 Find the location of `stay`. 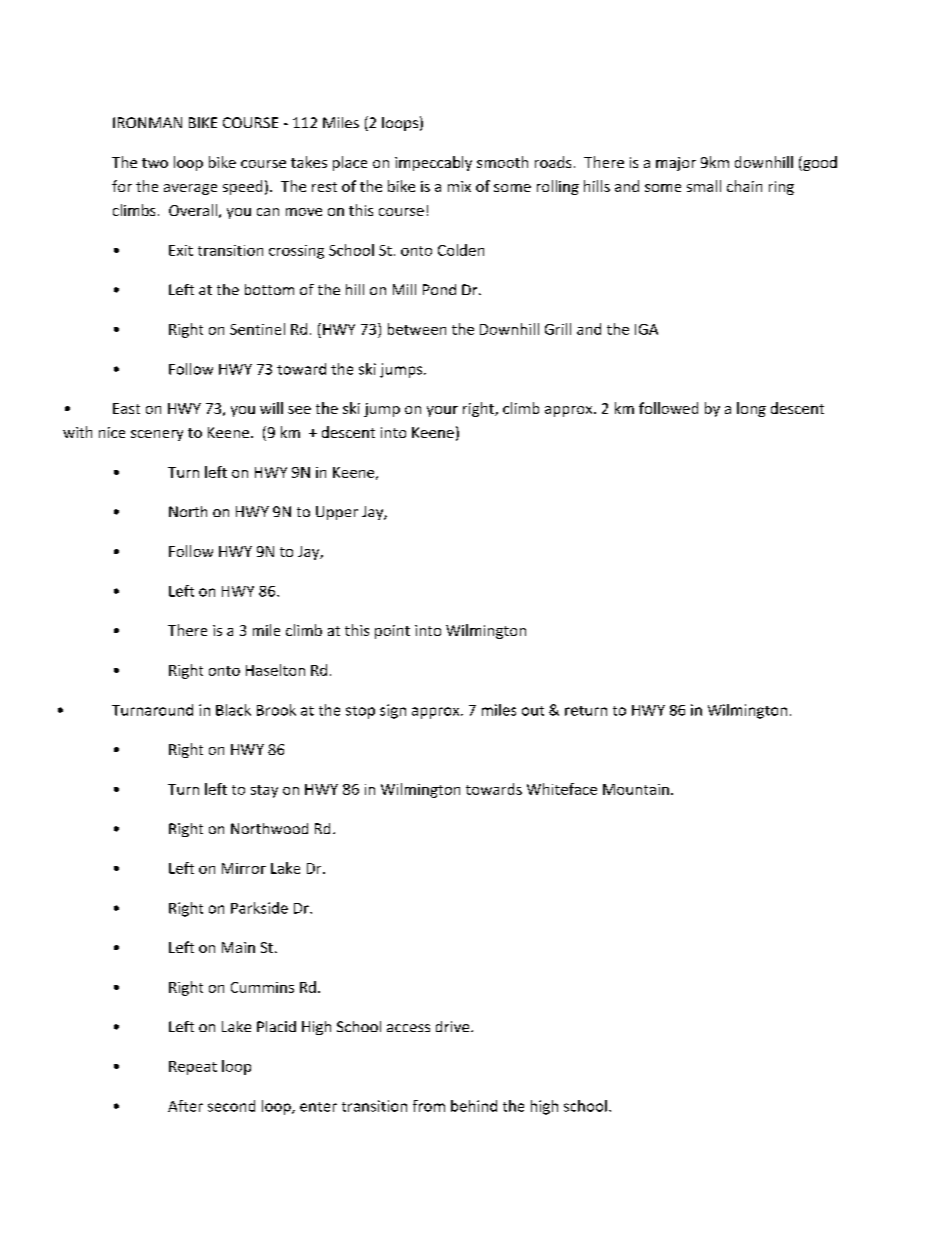

stay is located at coordinates (264, 791).
